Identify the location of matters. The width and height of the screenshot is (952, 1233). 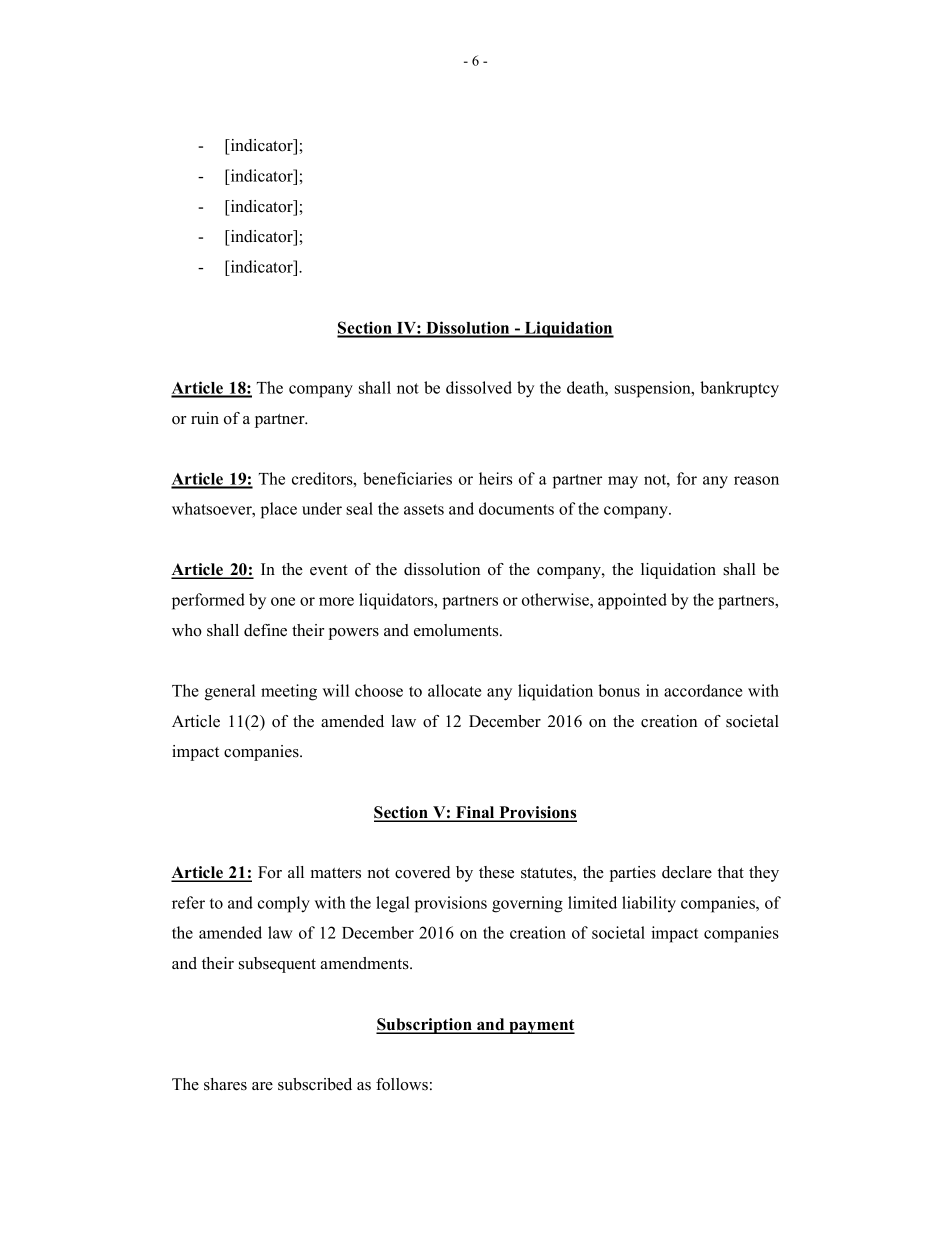
(336, 873).
